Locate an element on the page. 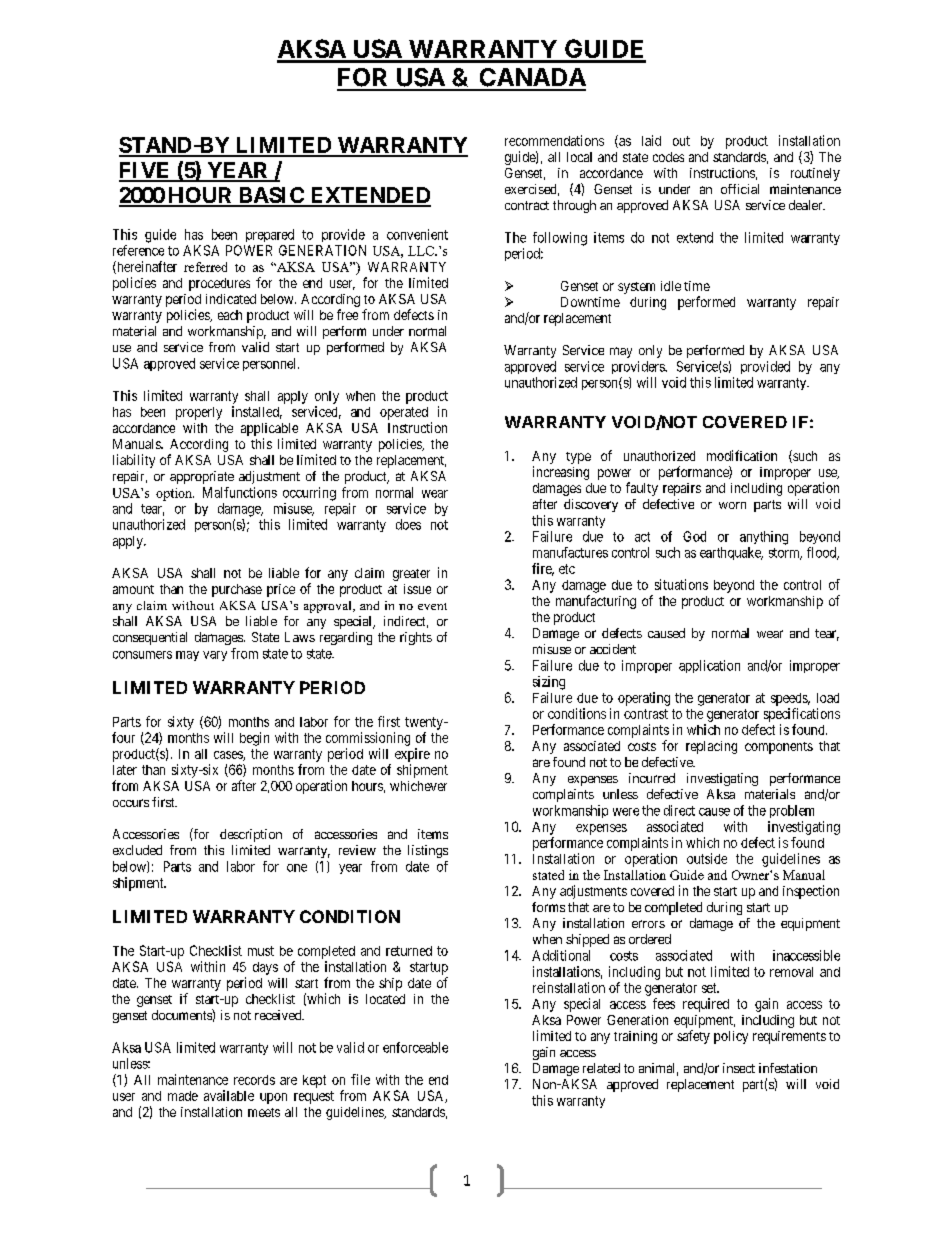 Image resolution: width=952 pixels, height=1233 pixels. listings is located at coordinates (428, 851).
